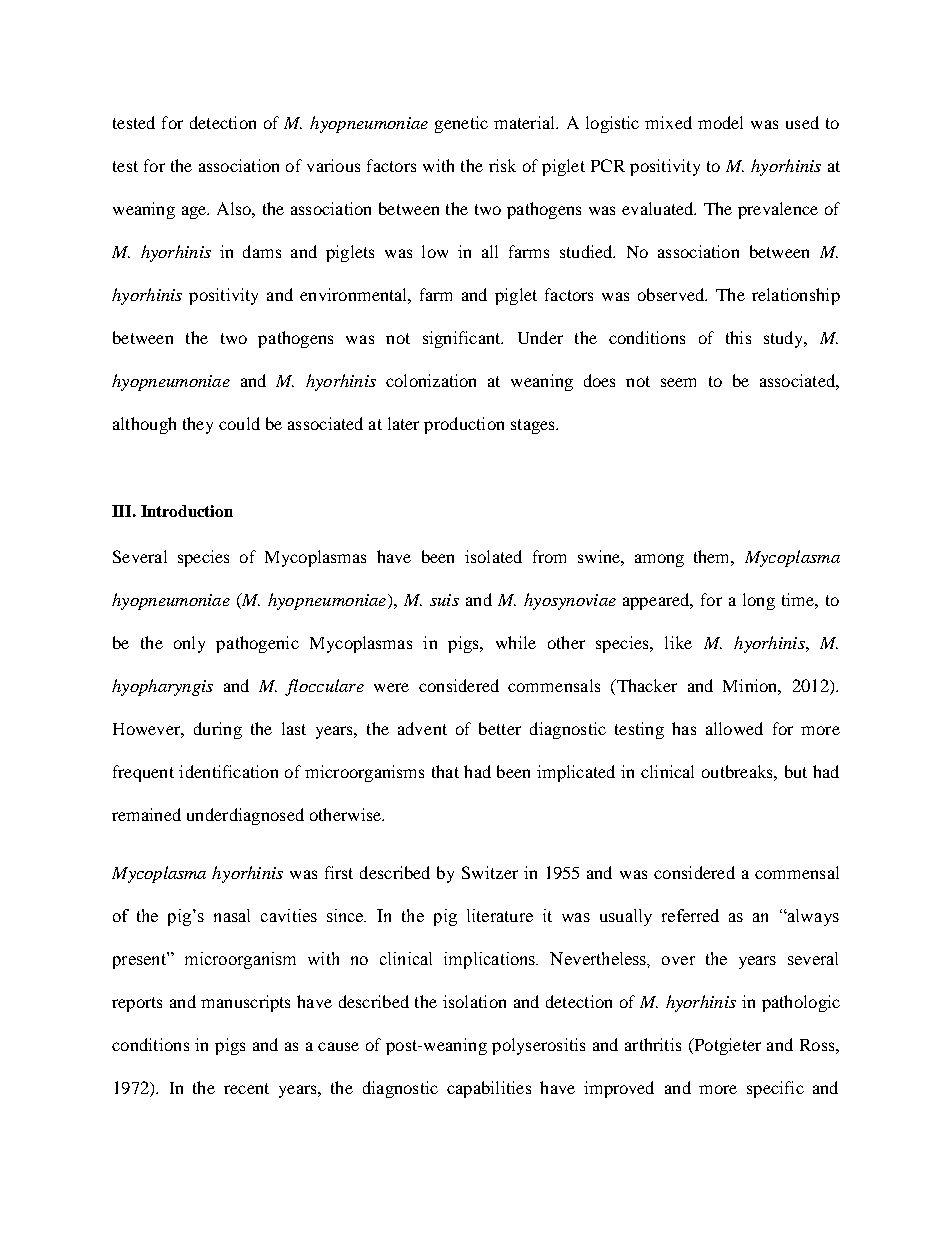  Describe the element at coordinates (720, 122) in the image. I see `model` at that location.
